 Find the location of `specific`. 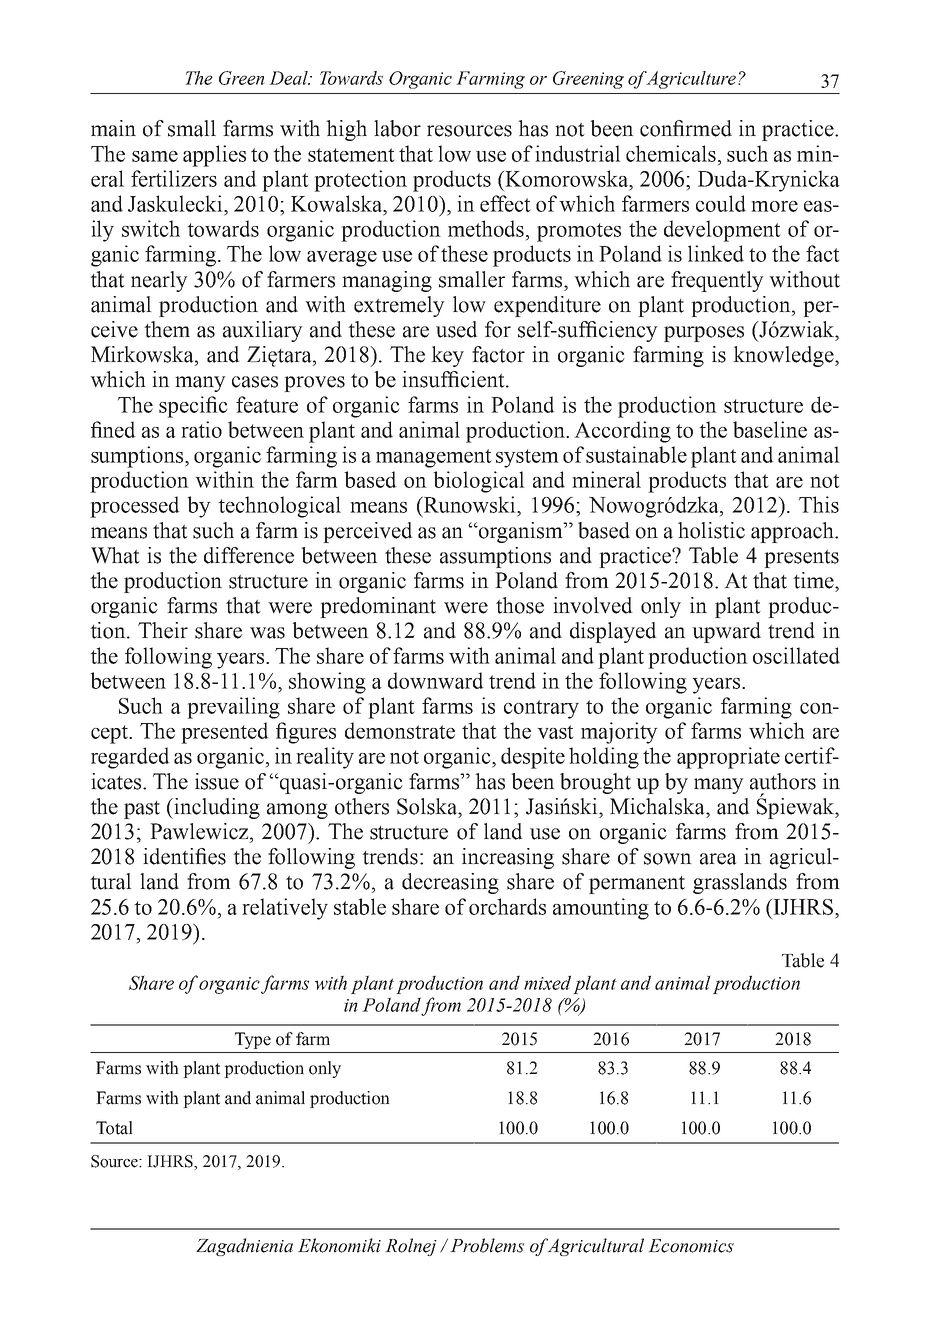

specific is located at coordinates (193, 407).
